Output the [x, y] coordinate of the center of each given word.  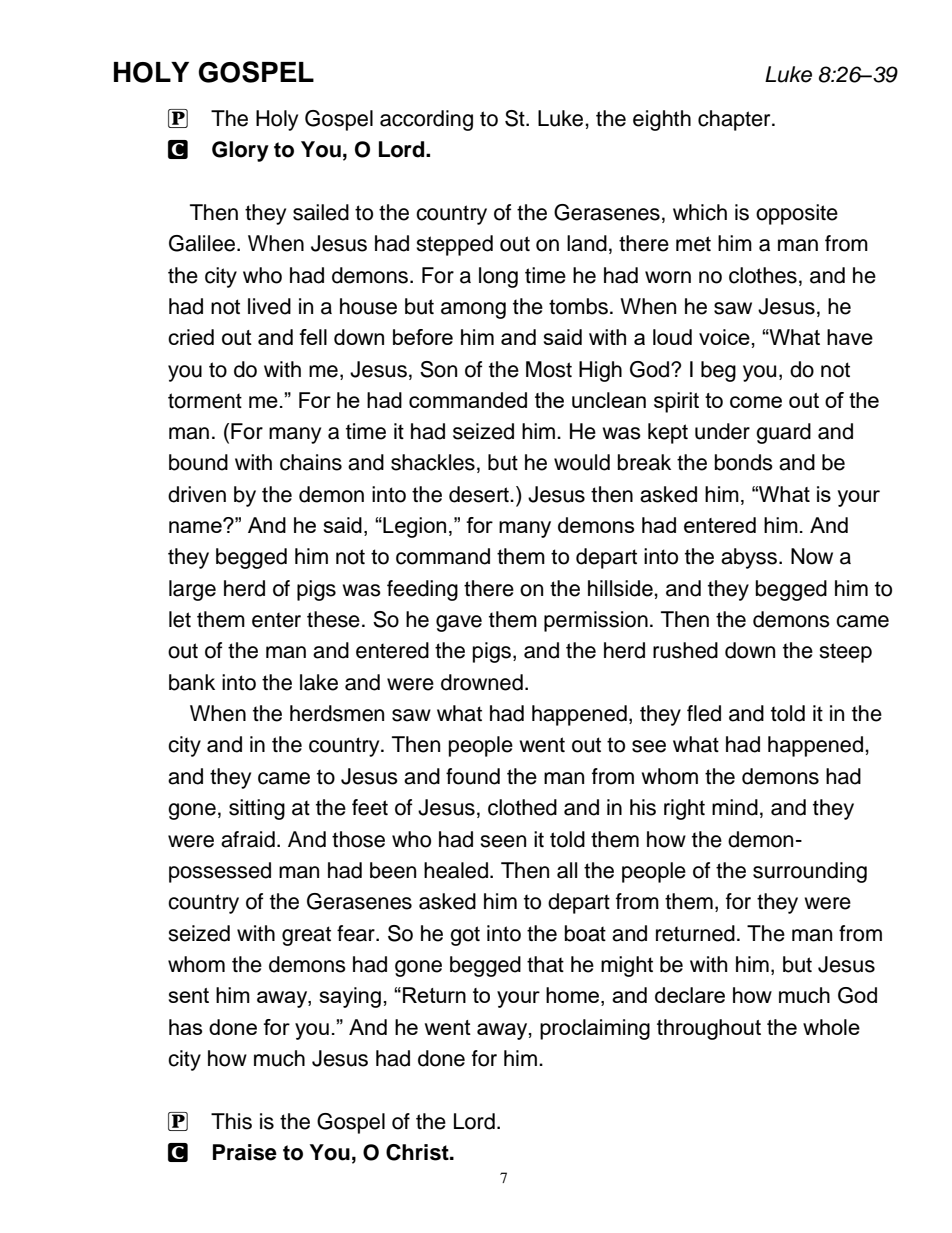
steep [845, 653]
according [426, 120]
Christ [418, 1152]
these [333, 619]
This [231, 1121]
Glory [240, 151]
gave [459, 623]
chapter [735, 120]
